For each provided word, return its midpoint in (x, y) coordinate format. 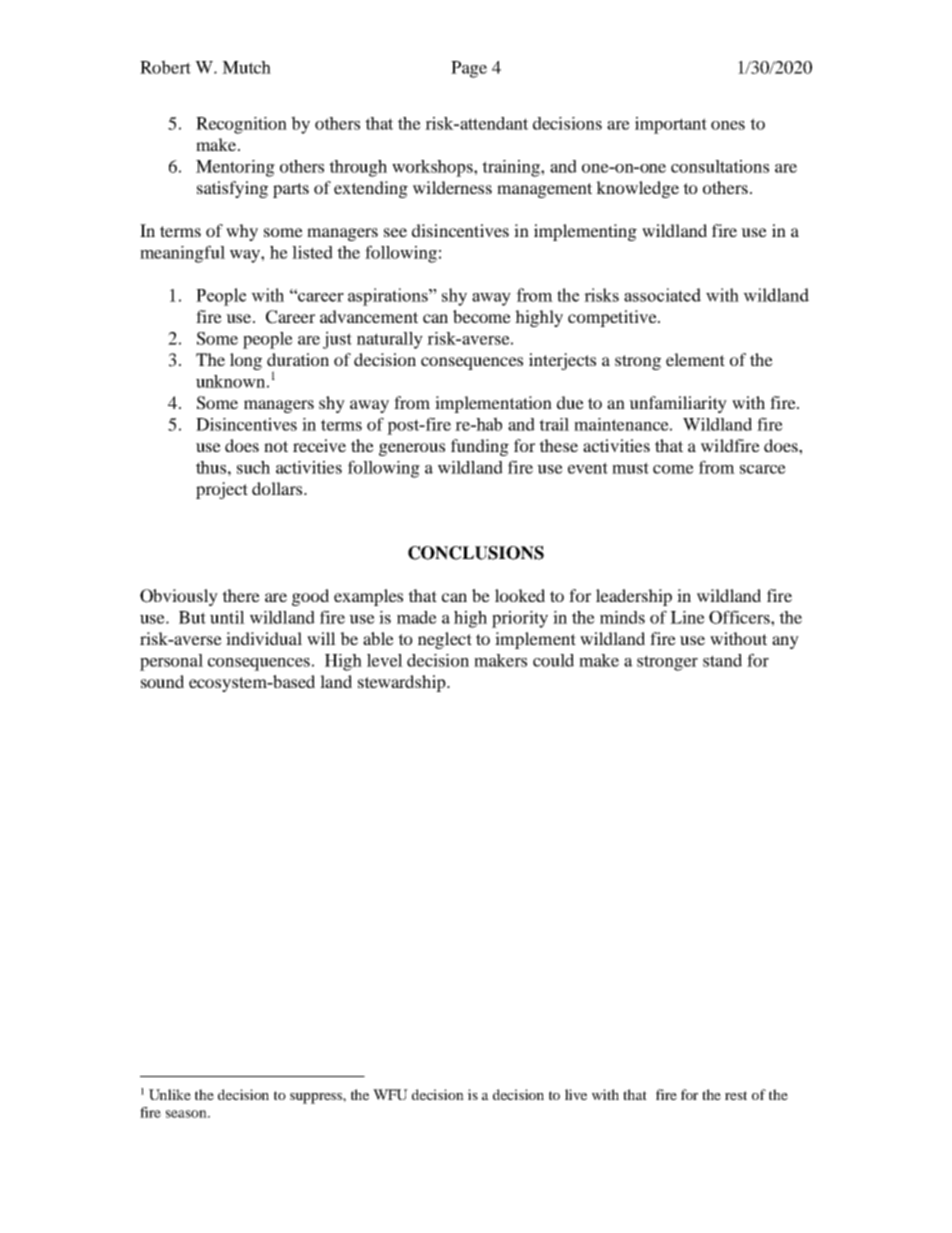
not (276, 446)
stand (722, 660)
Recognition (241, 125)
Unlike (170, 1094)
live (576, 1094)
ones (728, 125)
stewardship (403, 683)
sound (162, 681)
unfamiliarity (678, 404)
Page (469, 69)
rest (736, 1095)
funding (480, 447)
